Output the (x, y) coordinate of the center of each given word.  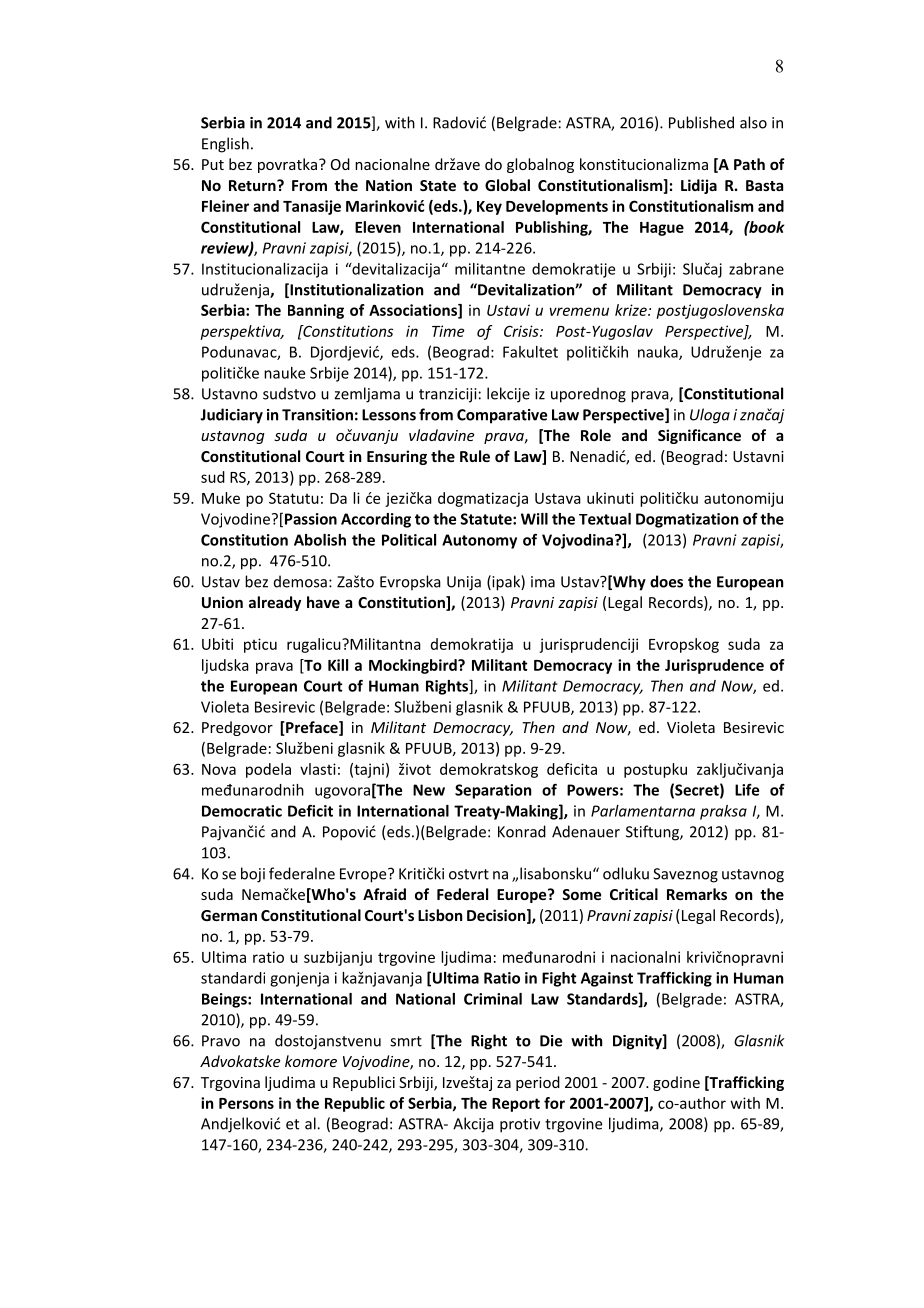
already (275, 603)
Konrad (522, 831)
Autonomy (479, 541)
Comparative (502, 416)
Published (701, 122)
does (666, 581)
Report (516, 1105)
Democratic (242, 811)
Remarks (697, 894)
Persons (246, 1103)
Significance (699, 436)
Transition (317, 415)
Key (489, 208)
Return (253, 185)
